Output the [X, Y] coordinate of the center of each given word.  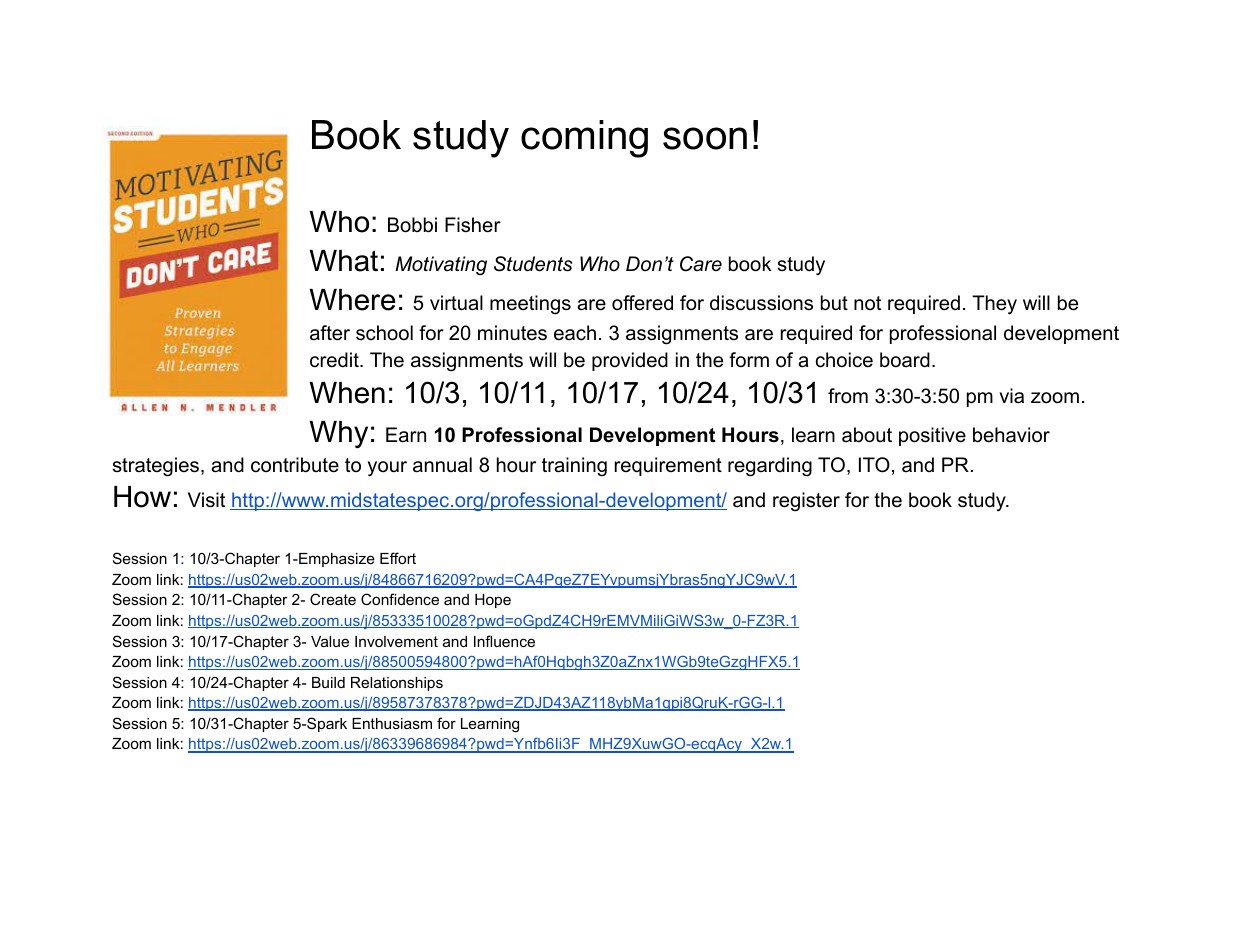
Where [352, 300]
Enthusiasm [392, 723]
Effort [398, 558]
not [867, 303]
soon [705, 138]
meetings [530, 305]
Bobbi [412, 225]
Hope [493, 601]
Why [338, 434]
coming [584, 139]
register [806, 502]
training [574, 467]
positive [932, 436]
